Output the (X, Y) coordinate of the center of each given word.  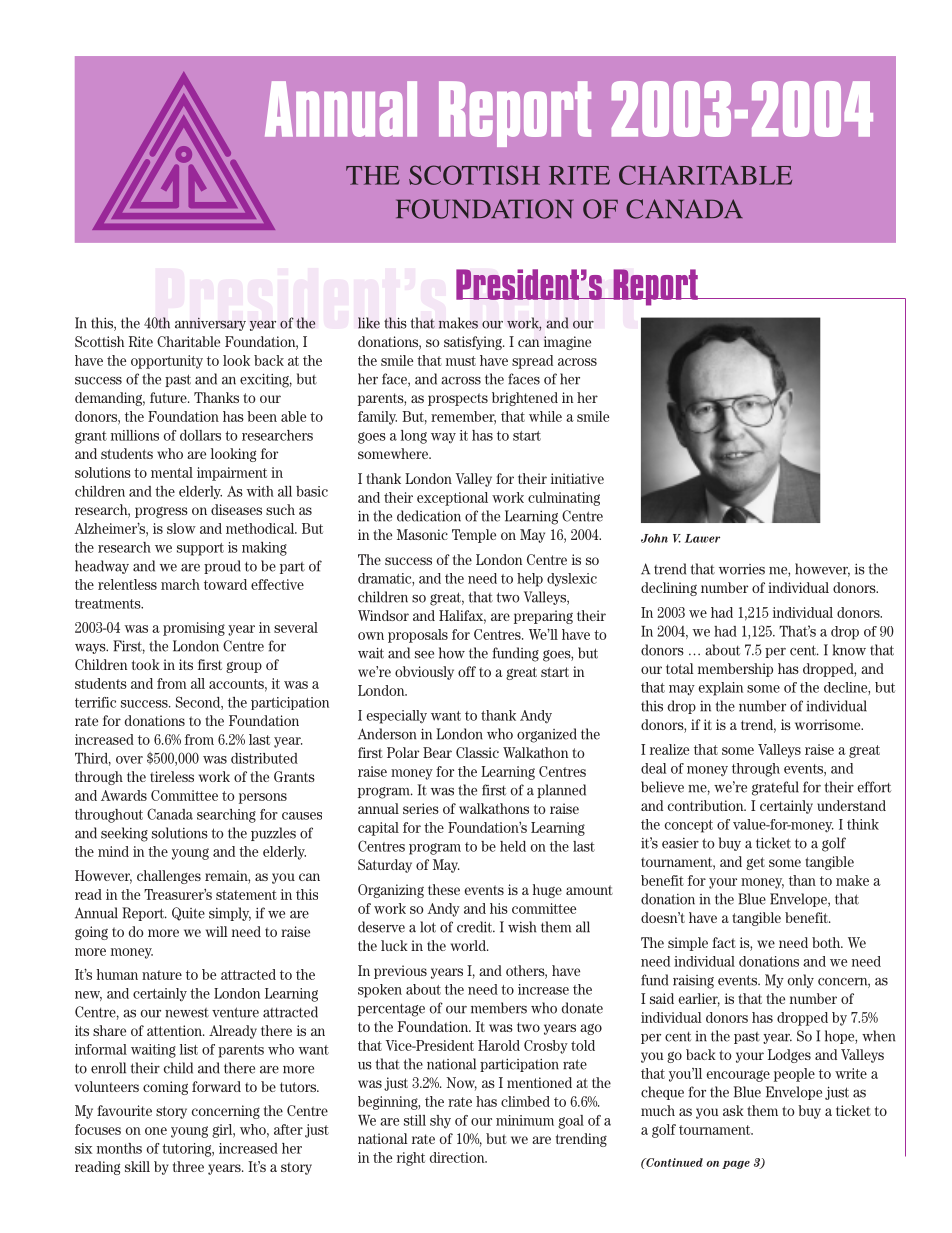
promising (194, 629)
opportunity (167, 362)
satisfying (474, 343)
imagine (567, 343)
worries (742, 569)
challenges (169, 877)
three (188, 1166)
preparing (543, 617)
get (755, 863)
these (444, 889)
